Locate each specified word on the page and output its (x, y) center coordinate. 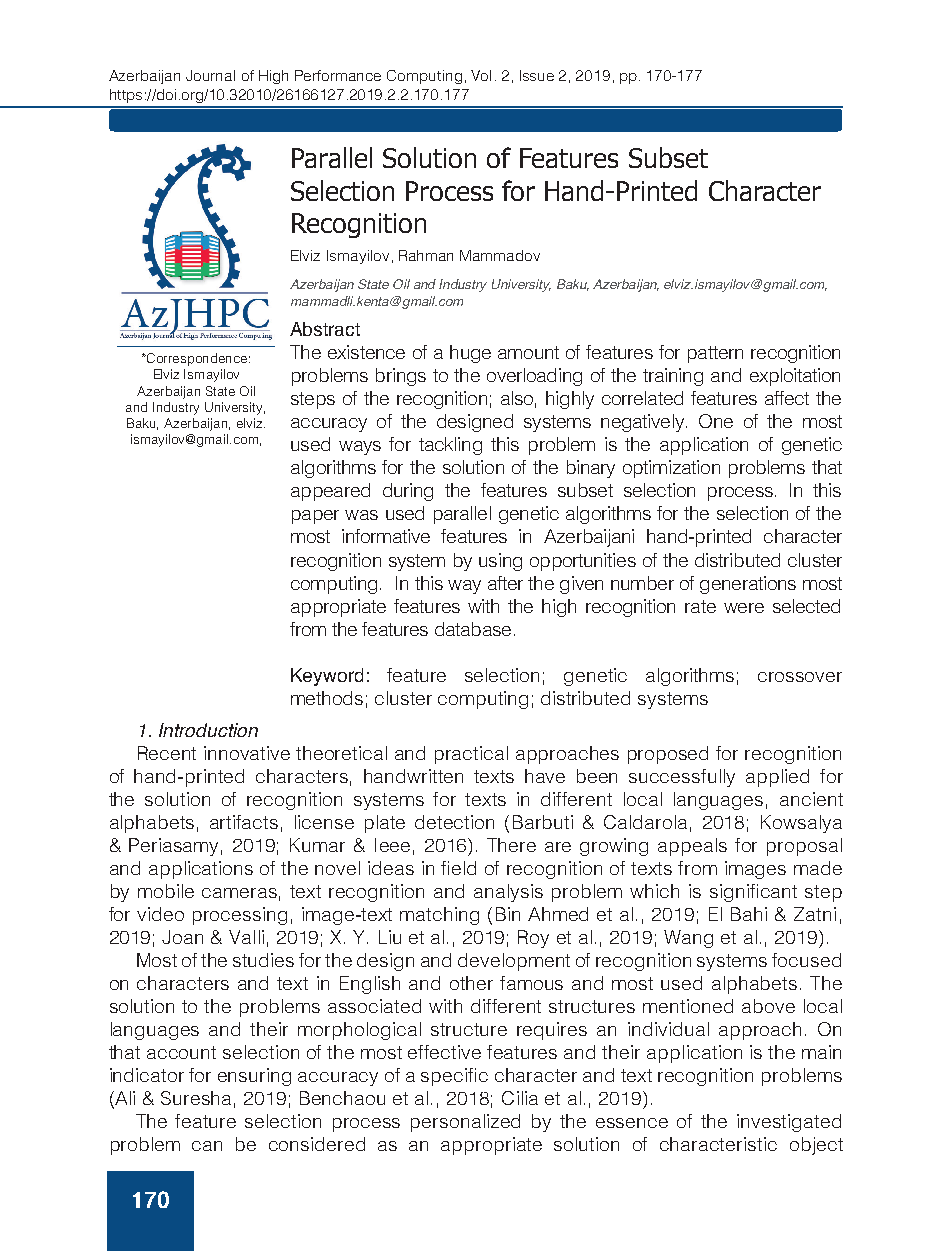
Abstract (325, 329)
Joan (182, 937)
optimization (671, 469)
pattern (715, 354)
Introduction (208, 730)
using (500, 562)
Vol (481, 75)
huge (470, 354)
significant (753, 893)
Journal (210, 75)
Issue (537, 75)
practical (471, 755)
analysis (508, 893)
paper (315, 517)
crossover (800, 677)
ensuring (254, 1077)
